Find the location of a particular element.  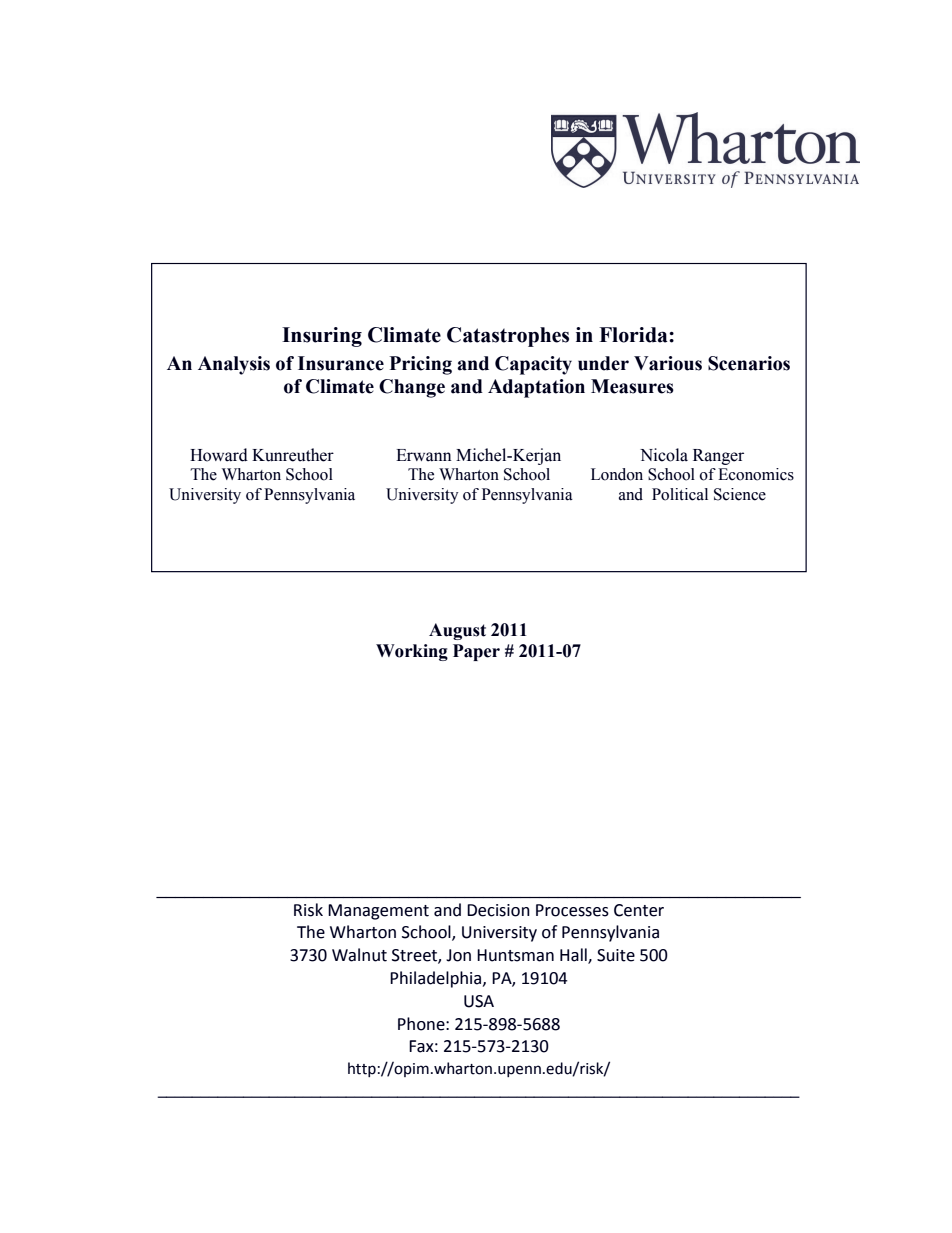

August is located at coordinates (457, 631).
